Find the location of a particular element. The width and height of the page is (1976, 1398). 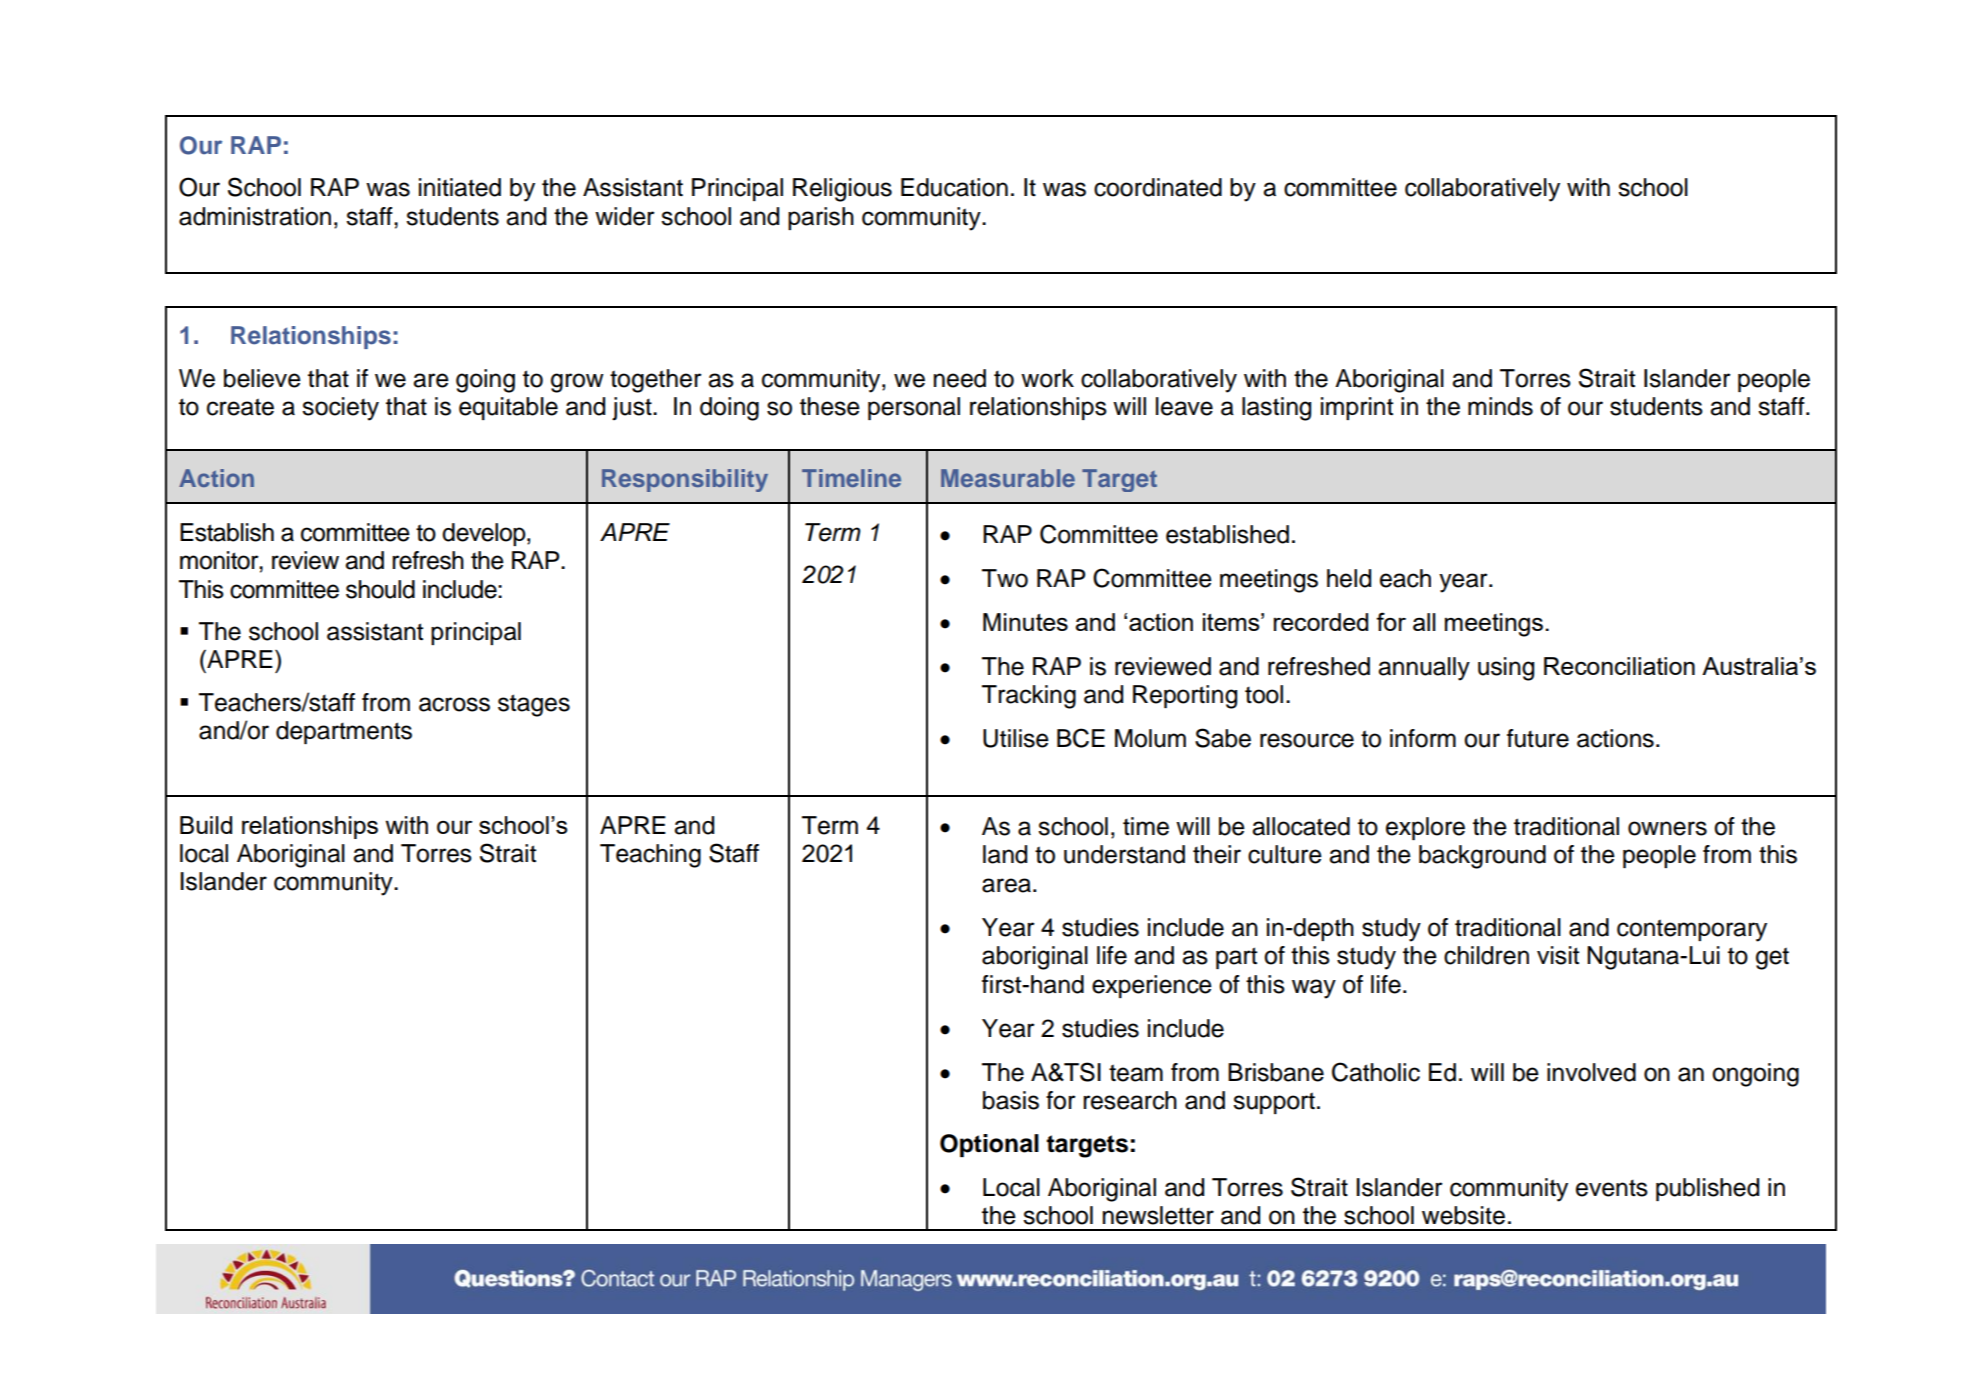

background is located at coordinates (1482, 857).
